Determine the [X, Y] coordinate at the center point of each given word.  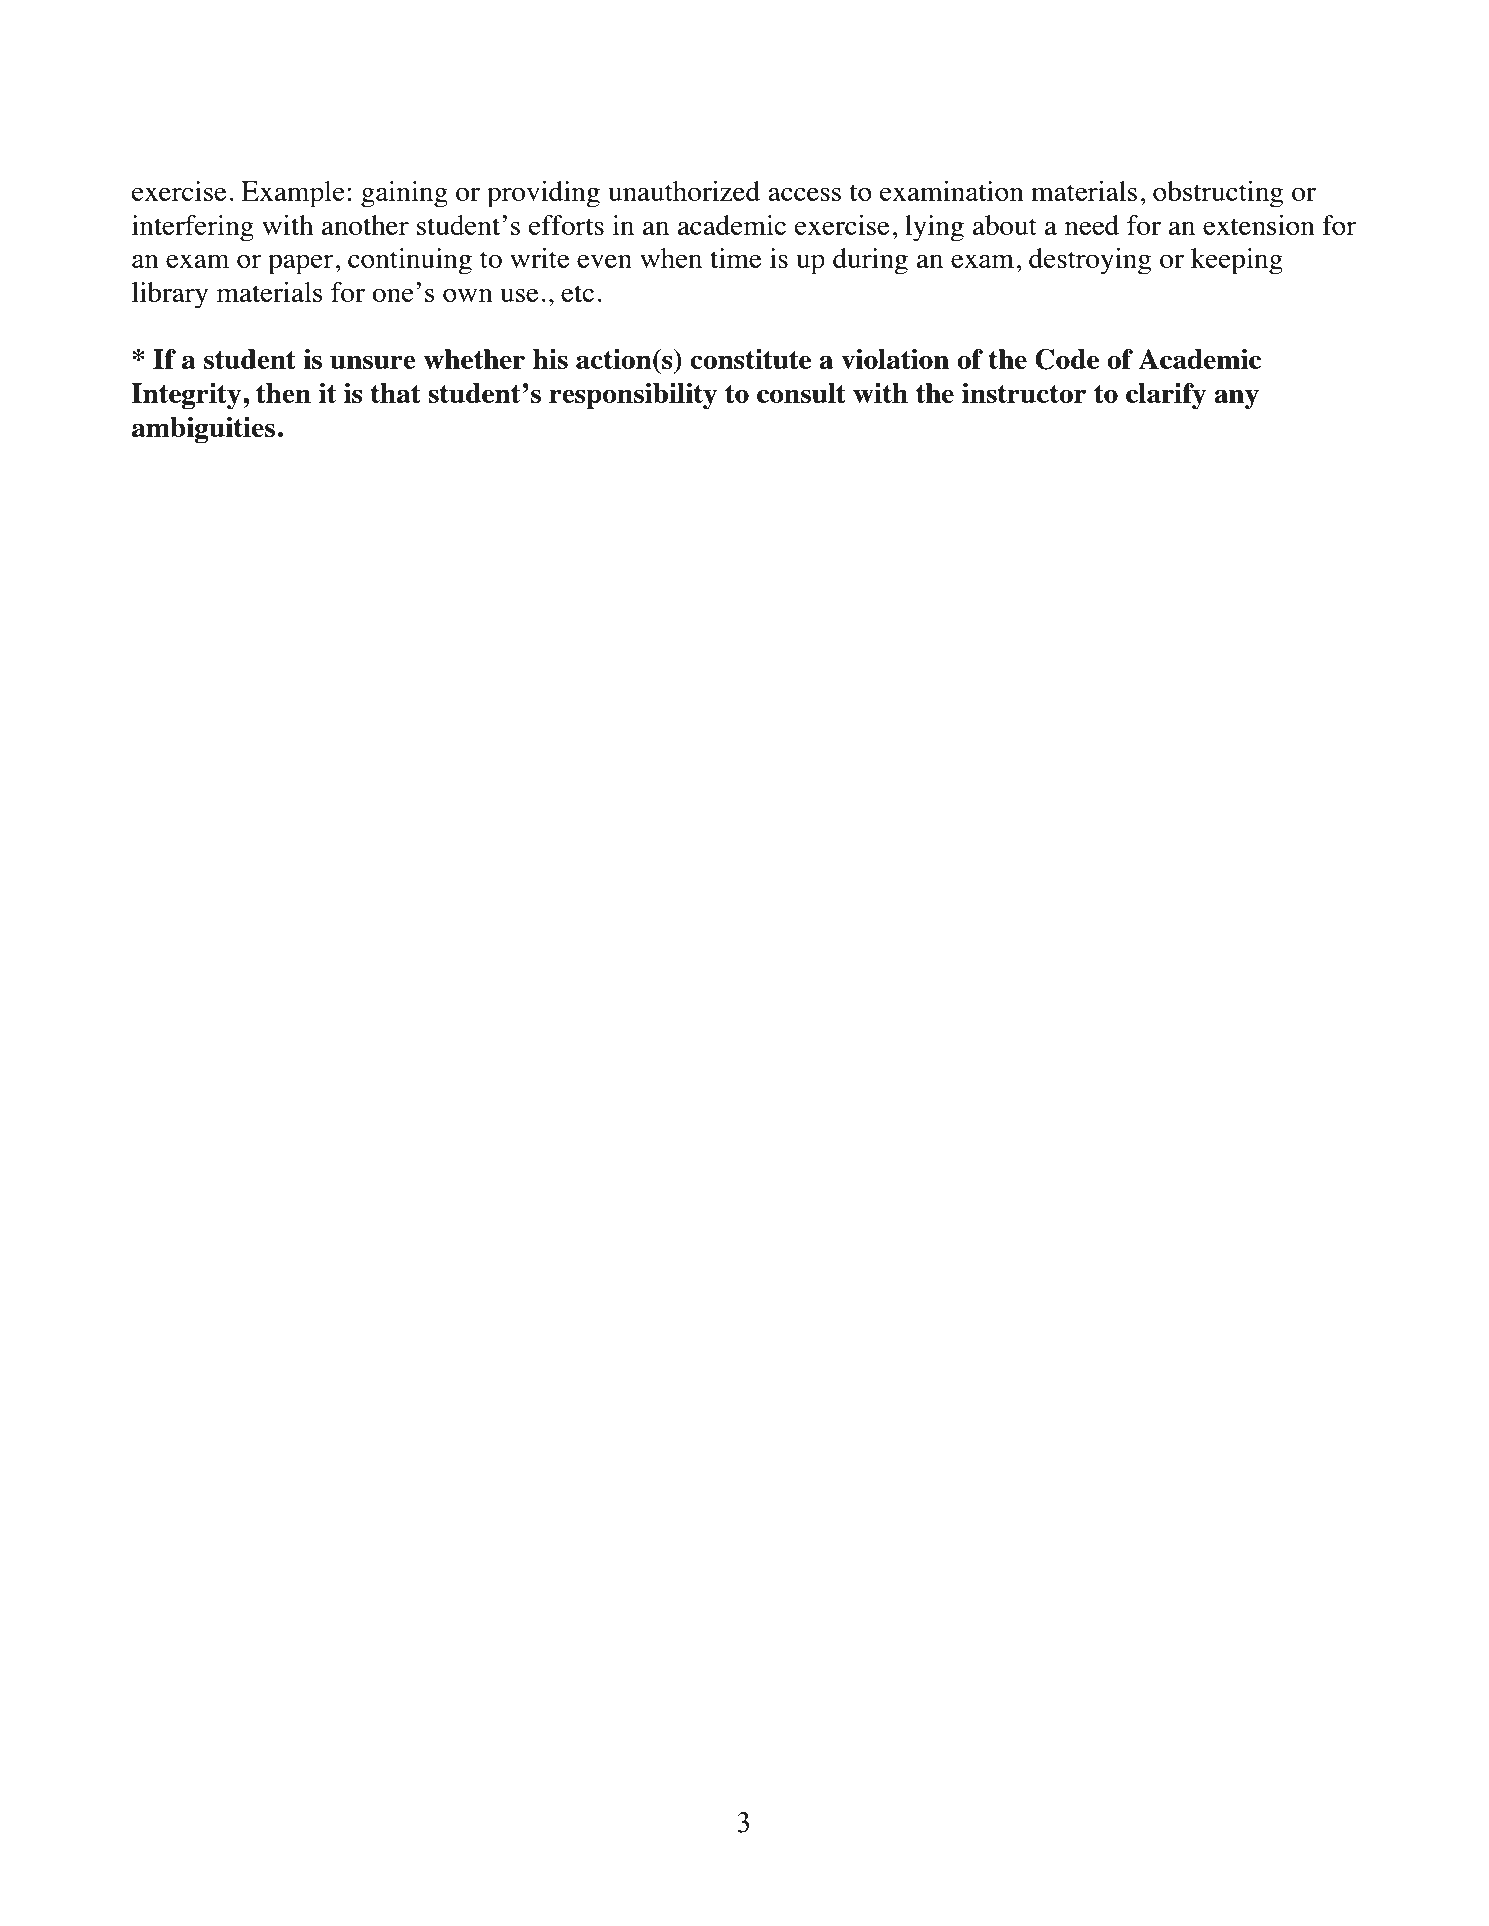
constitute [750, 359]
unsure [373, 362]
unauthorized [684, 191]
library [170, 295]
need [1092, 225]
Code [1067, 359]
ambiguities [203, 430]
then [283, 393]
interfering [193, 228]
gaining [404, 194]
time [736, 258]
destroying [1090, 261]
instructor [1024, 393]
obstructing [1218, 194]
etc [577, 293]
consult [801, 393]
